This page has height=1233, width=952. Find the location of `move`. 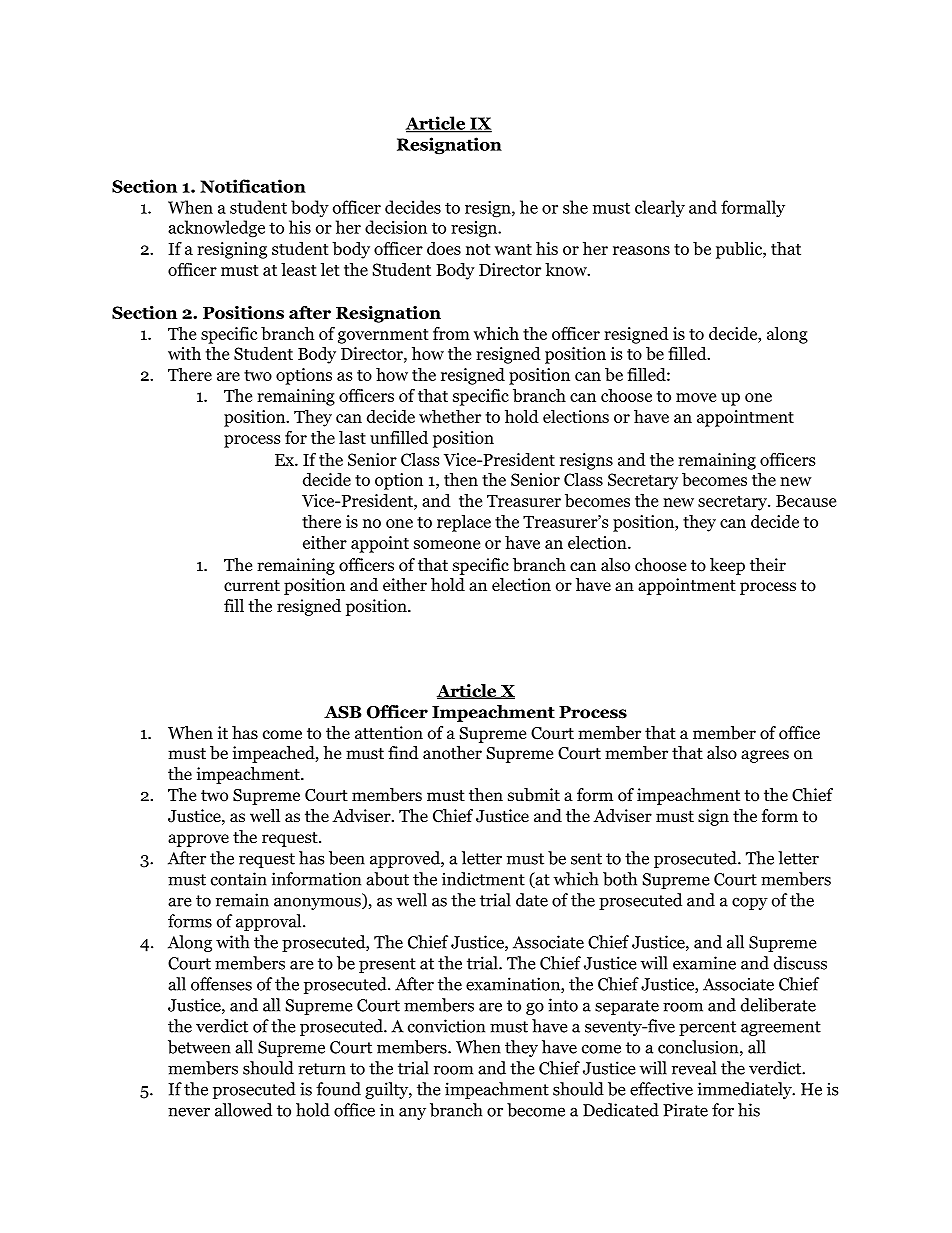

move is located at coordinates (696, 397).
